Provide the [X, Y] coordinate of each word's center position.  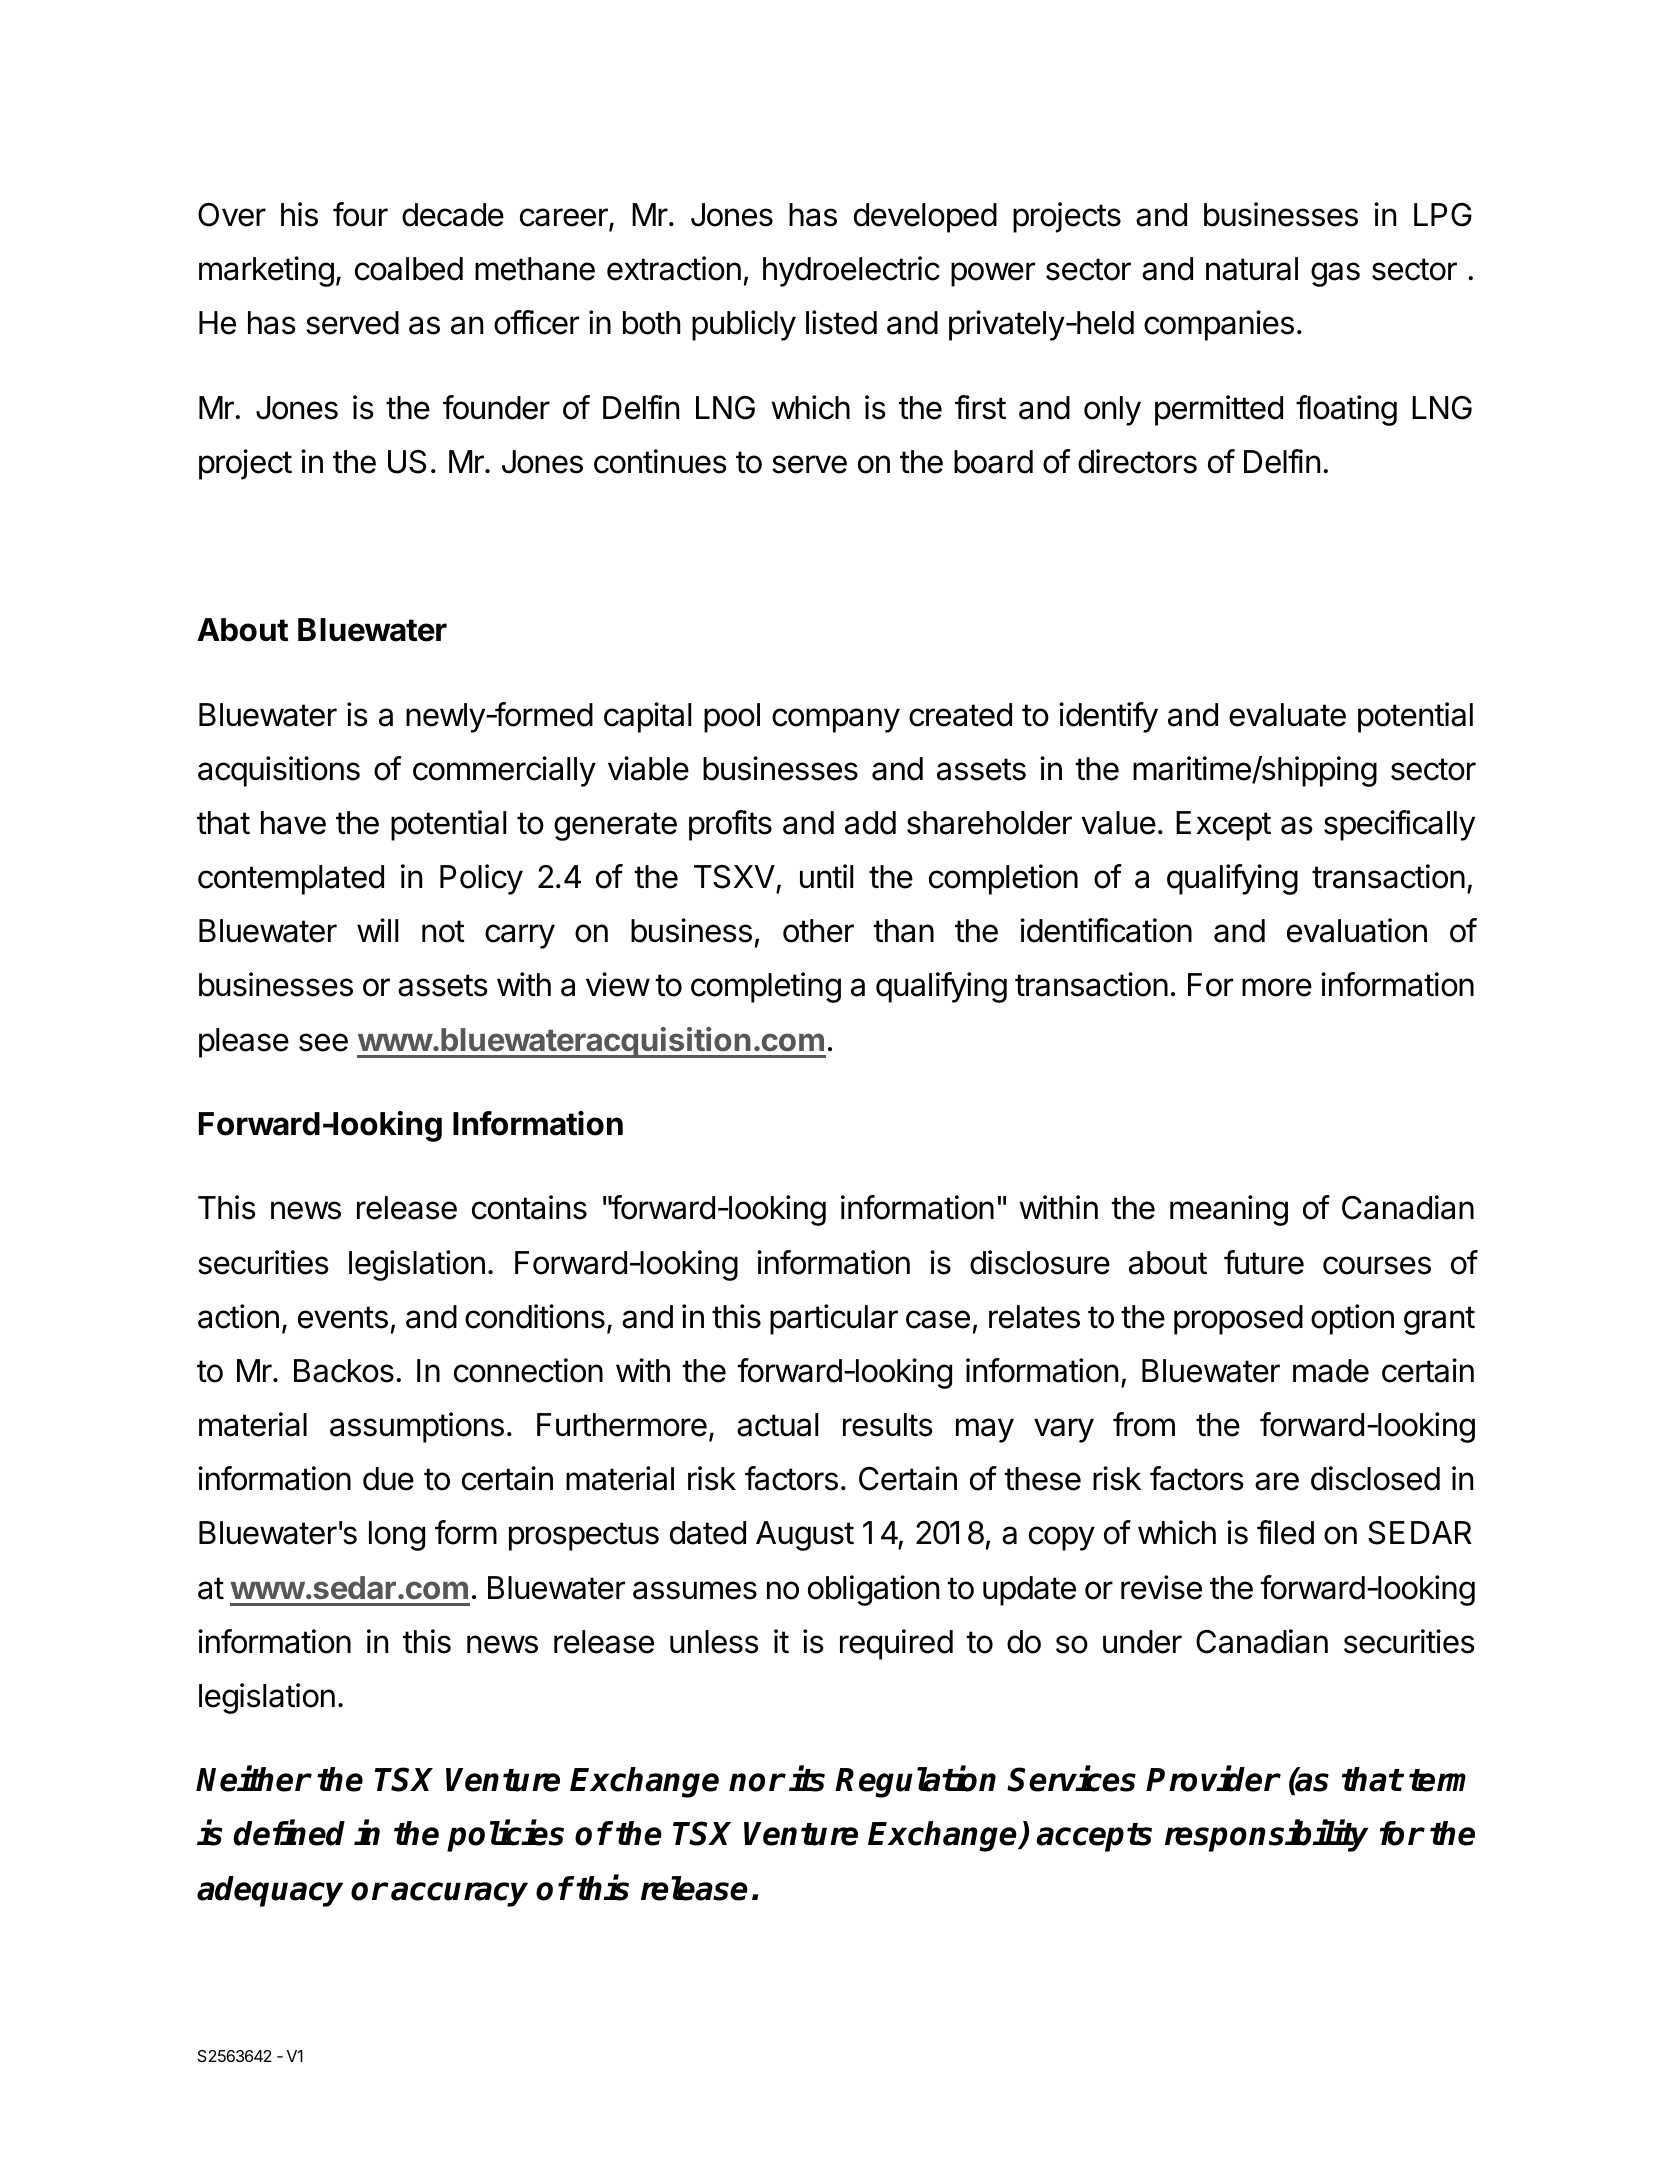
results [888, 1425]
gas [1335, 274]
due [388, 1479]
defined [289, 1833]
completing [766, 987]
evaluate [1287, 715]
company [836, 720]
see [323, 1042]
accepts [1094, 1837]
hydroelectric [851, 271]
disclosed [1375, 1478]
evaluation [1357, 930]
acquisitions [279, 771]
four [360, 214]
